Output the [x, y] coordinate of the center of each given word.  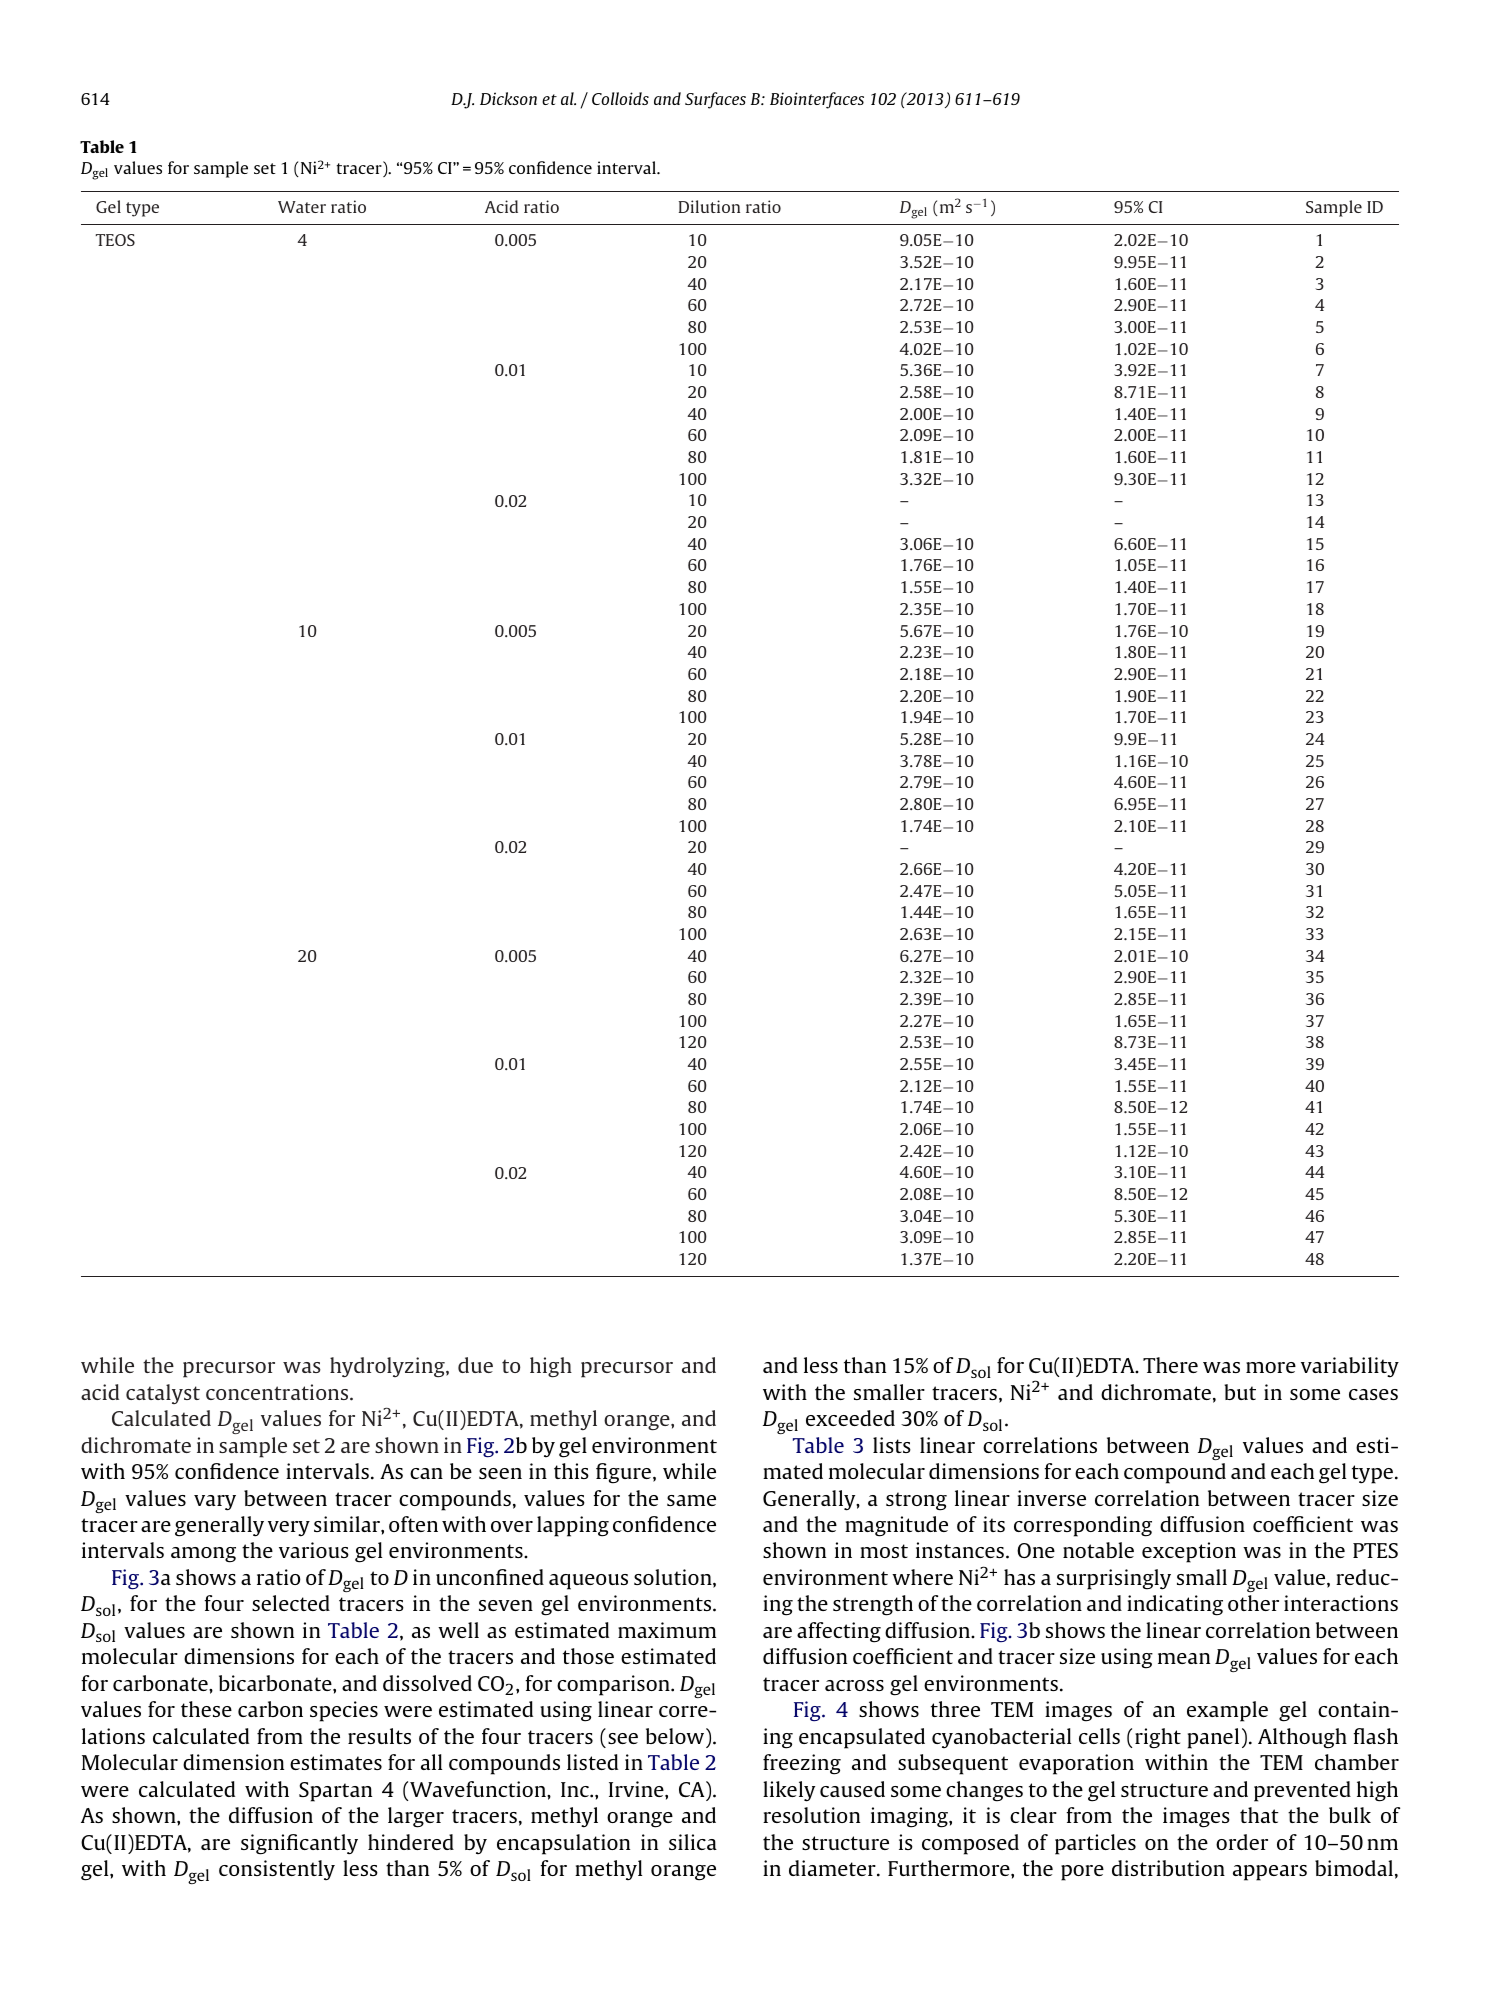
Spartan [335, 1792]
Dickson [508, 98]
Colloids [620, 98]
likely [789, 1791]
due [475, 1365]
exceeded [850, 1418]
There [1170, 1365]
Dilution [709, 206]
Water [302, 207]
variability [1350, 1367]
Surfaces [715, 100]
